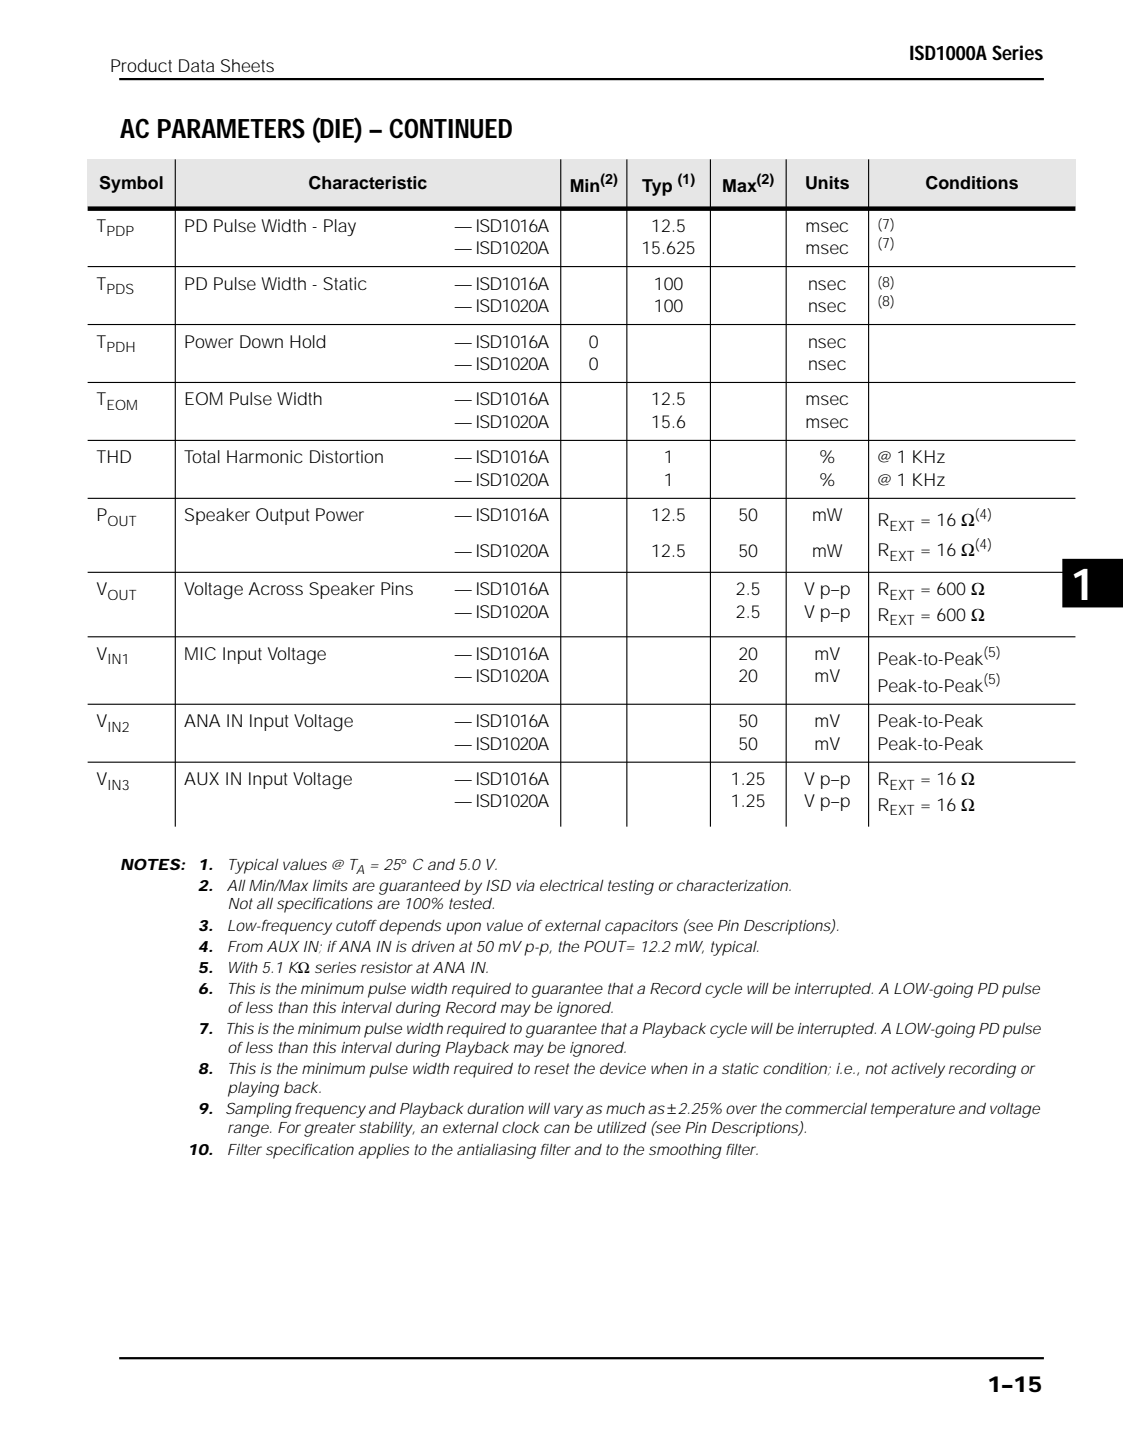  What do you see at coordinates (247, 65) in the image?
I see `Sheets` at bounding box center [247, 65].
